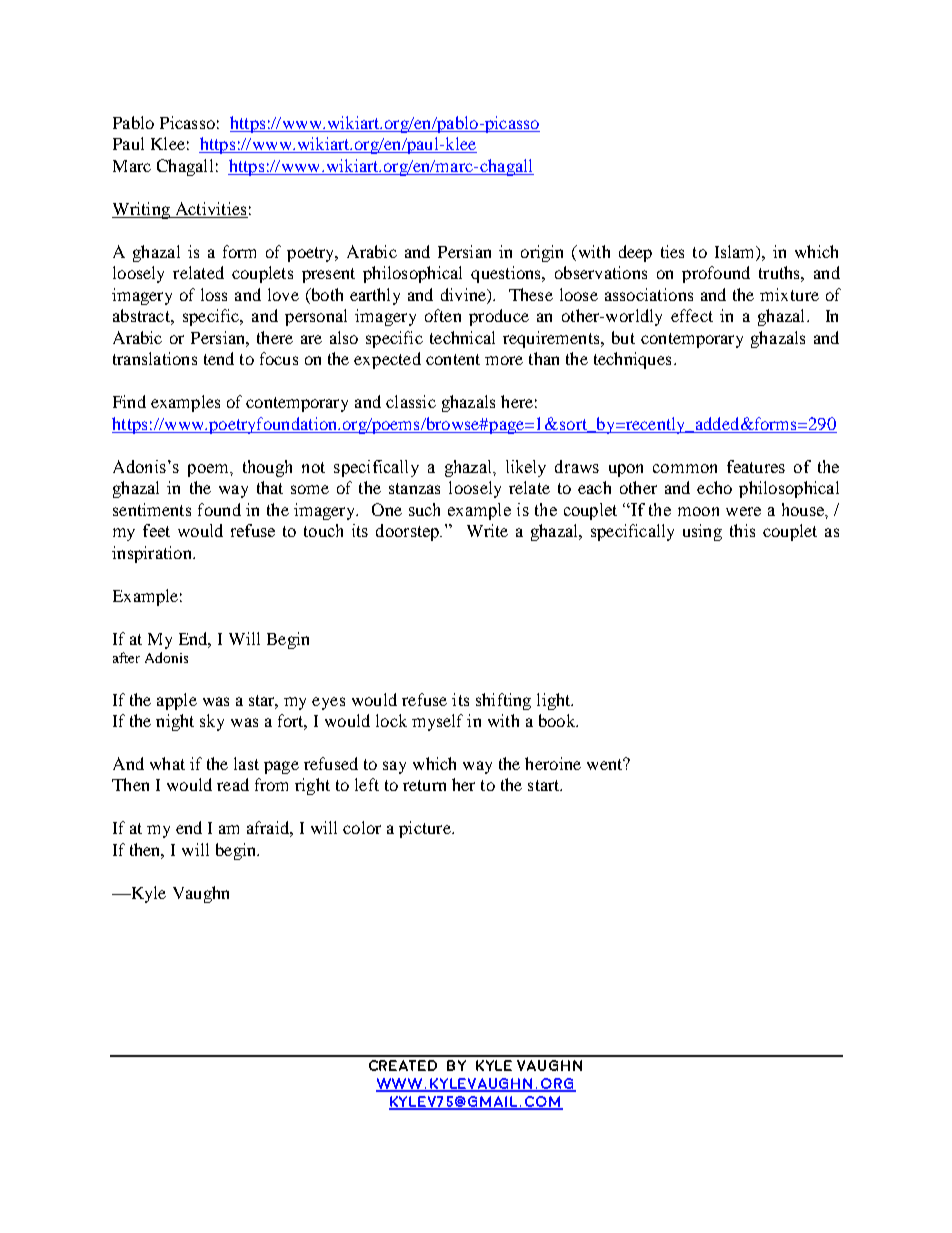 This screenshot has width=952, height=1233. Describe the element at coordinates (702, 532) in the screenshot. I see `using` at that location.
